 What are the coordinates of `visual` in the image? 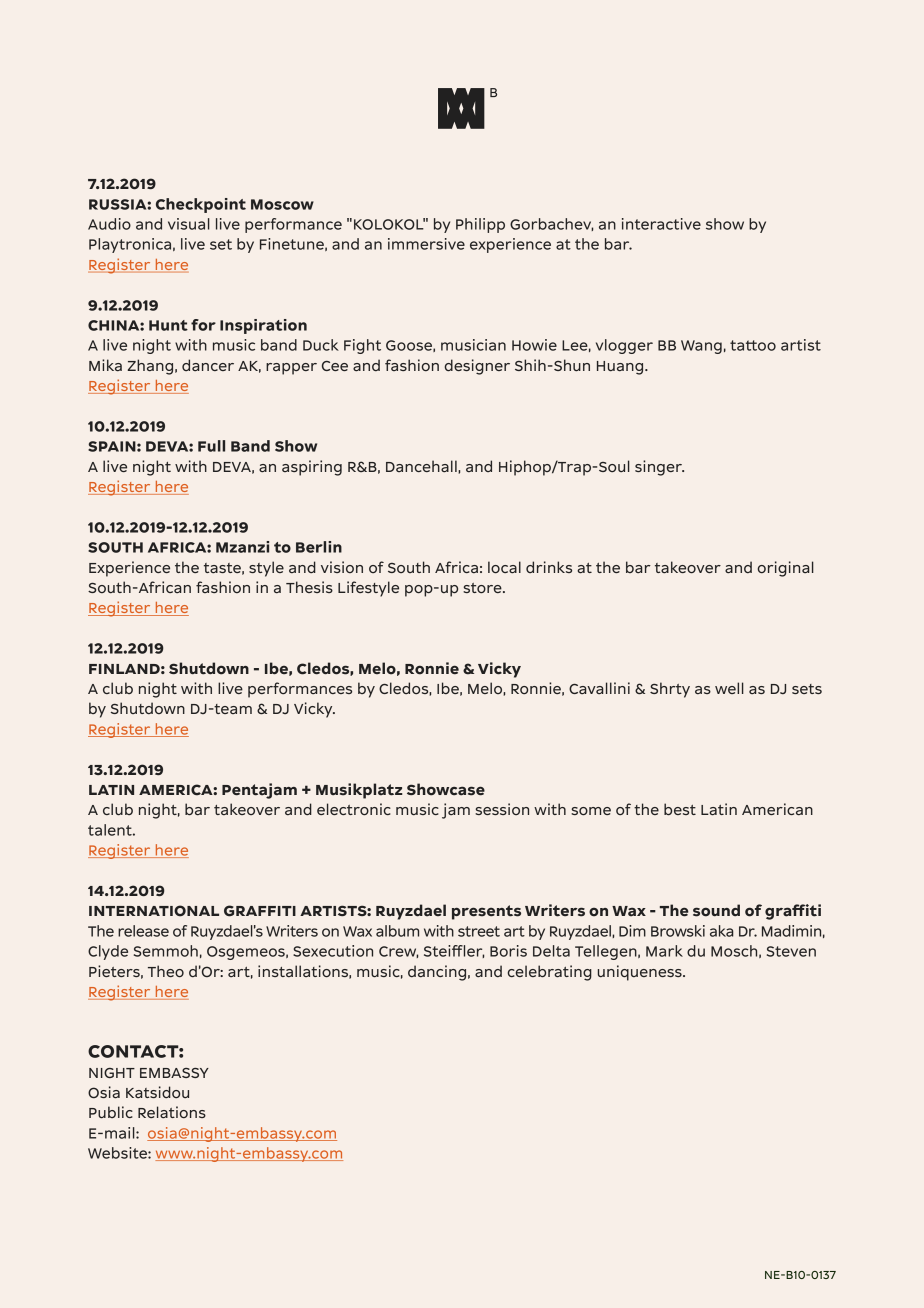 It's located at (189, 224).
